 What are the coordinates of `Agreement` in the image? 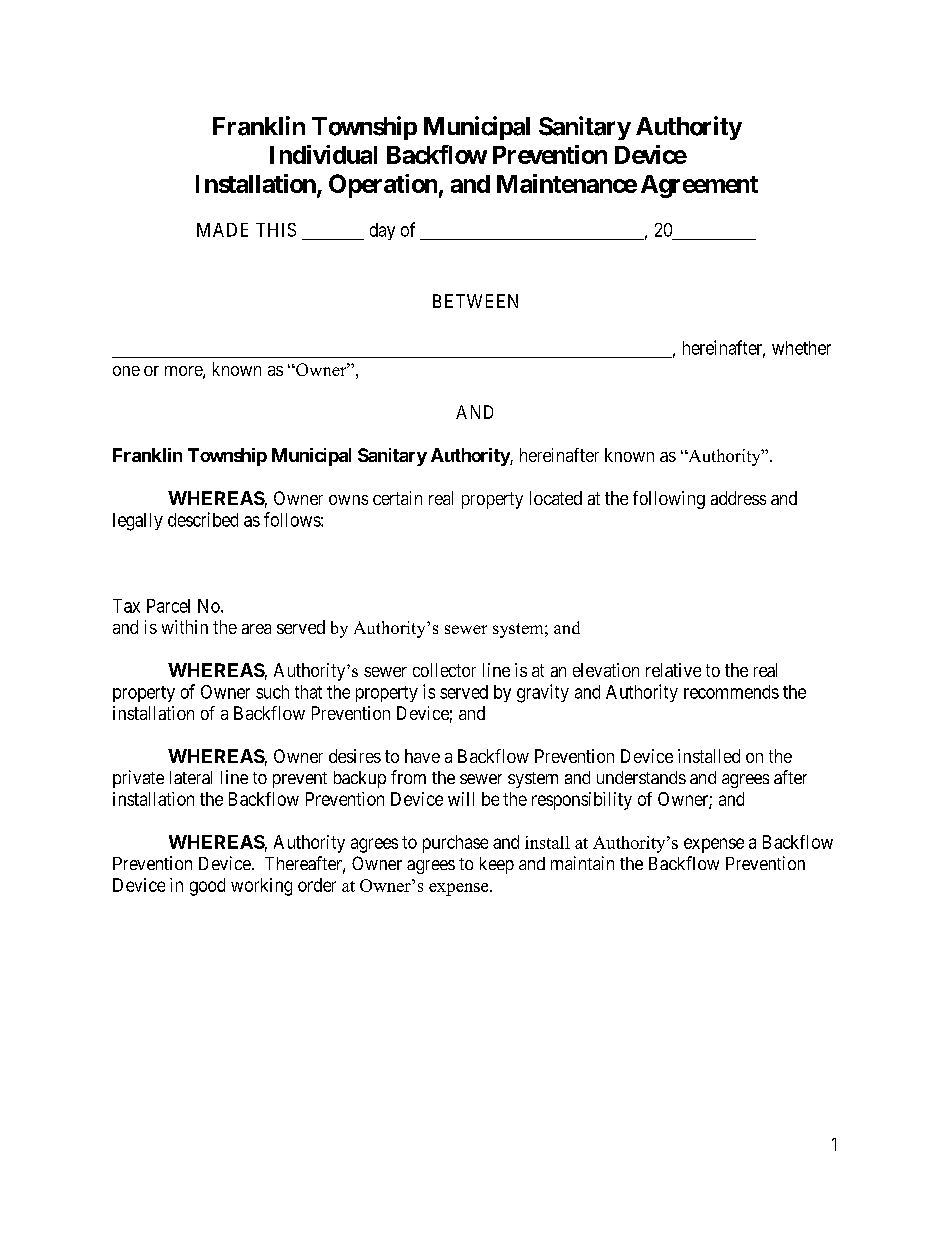 It's located at (699, 186).
